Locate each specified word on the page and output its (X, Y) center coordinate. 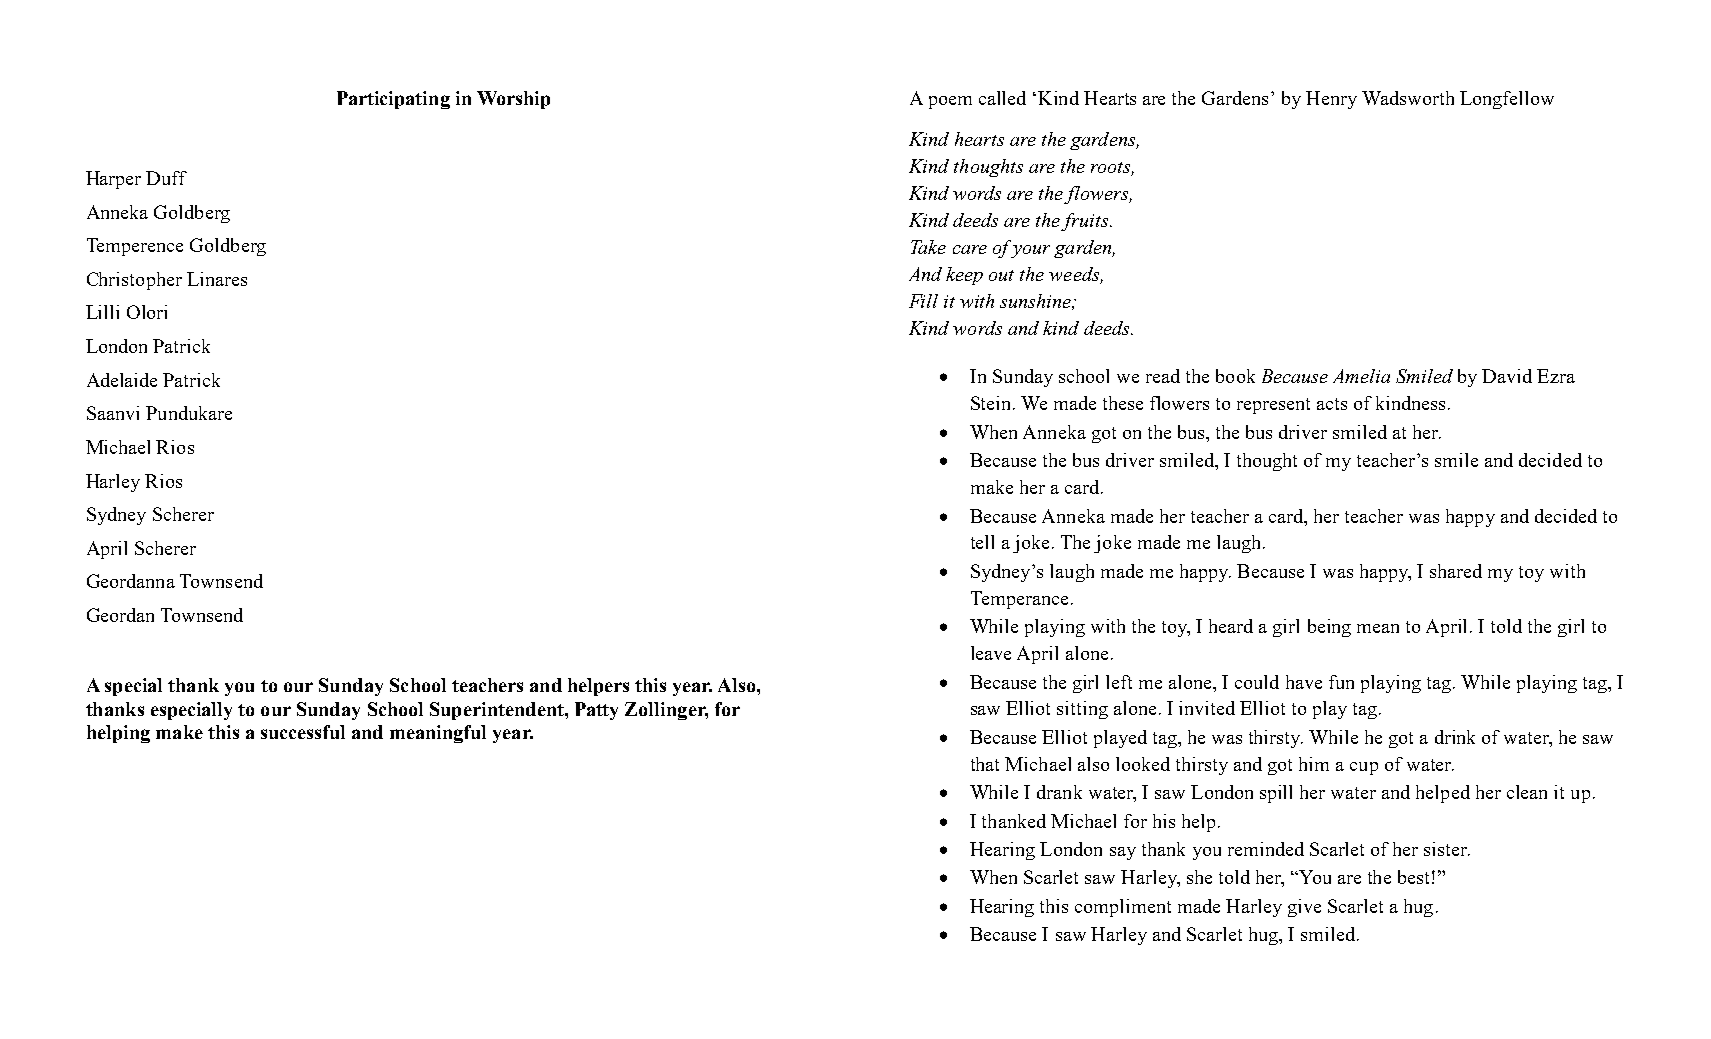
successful (303, 732)
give (1304, 908)
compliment (1123, 908)
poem (950, 102)
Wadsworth (1408, 98)
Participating (393, 100)
